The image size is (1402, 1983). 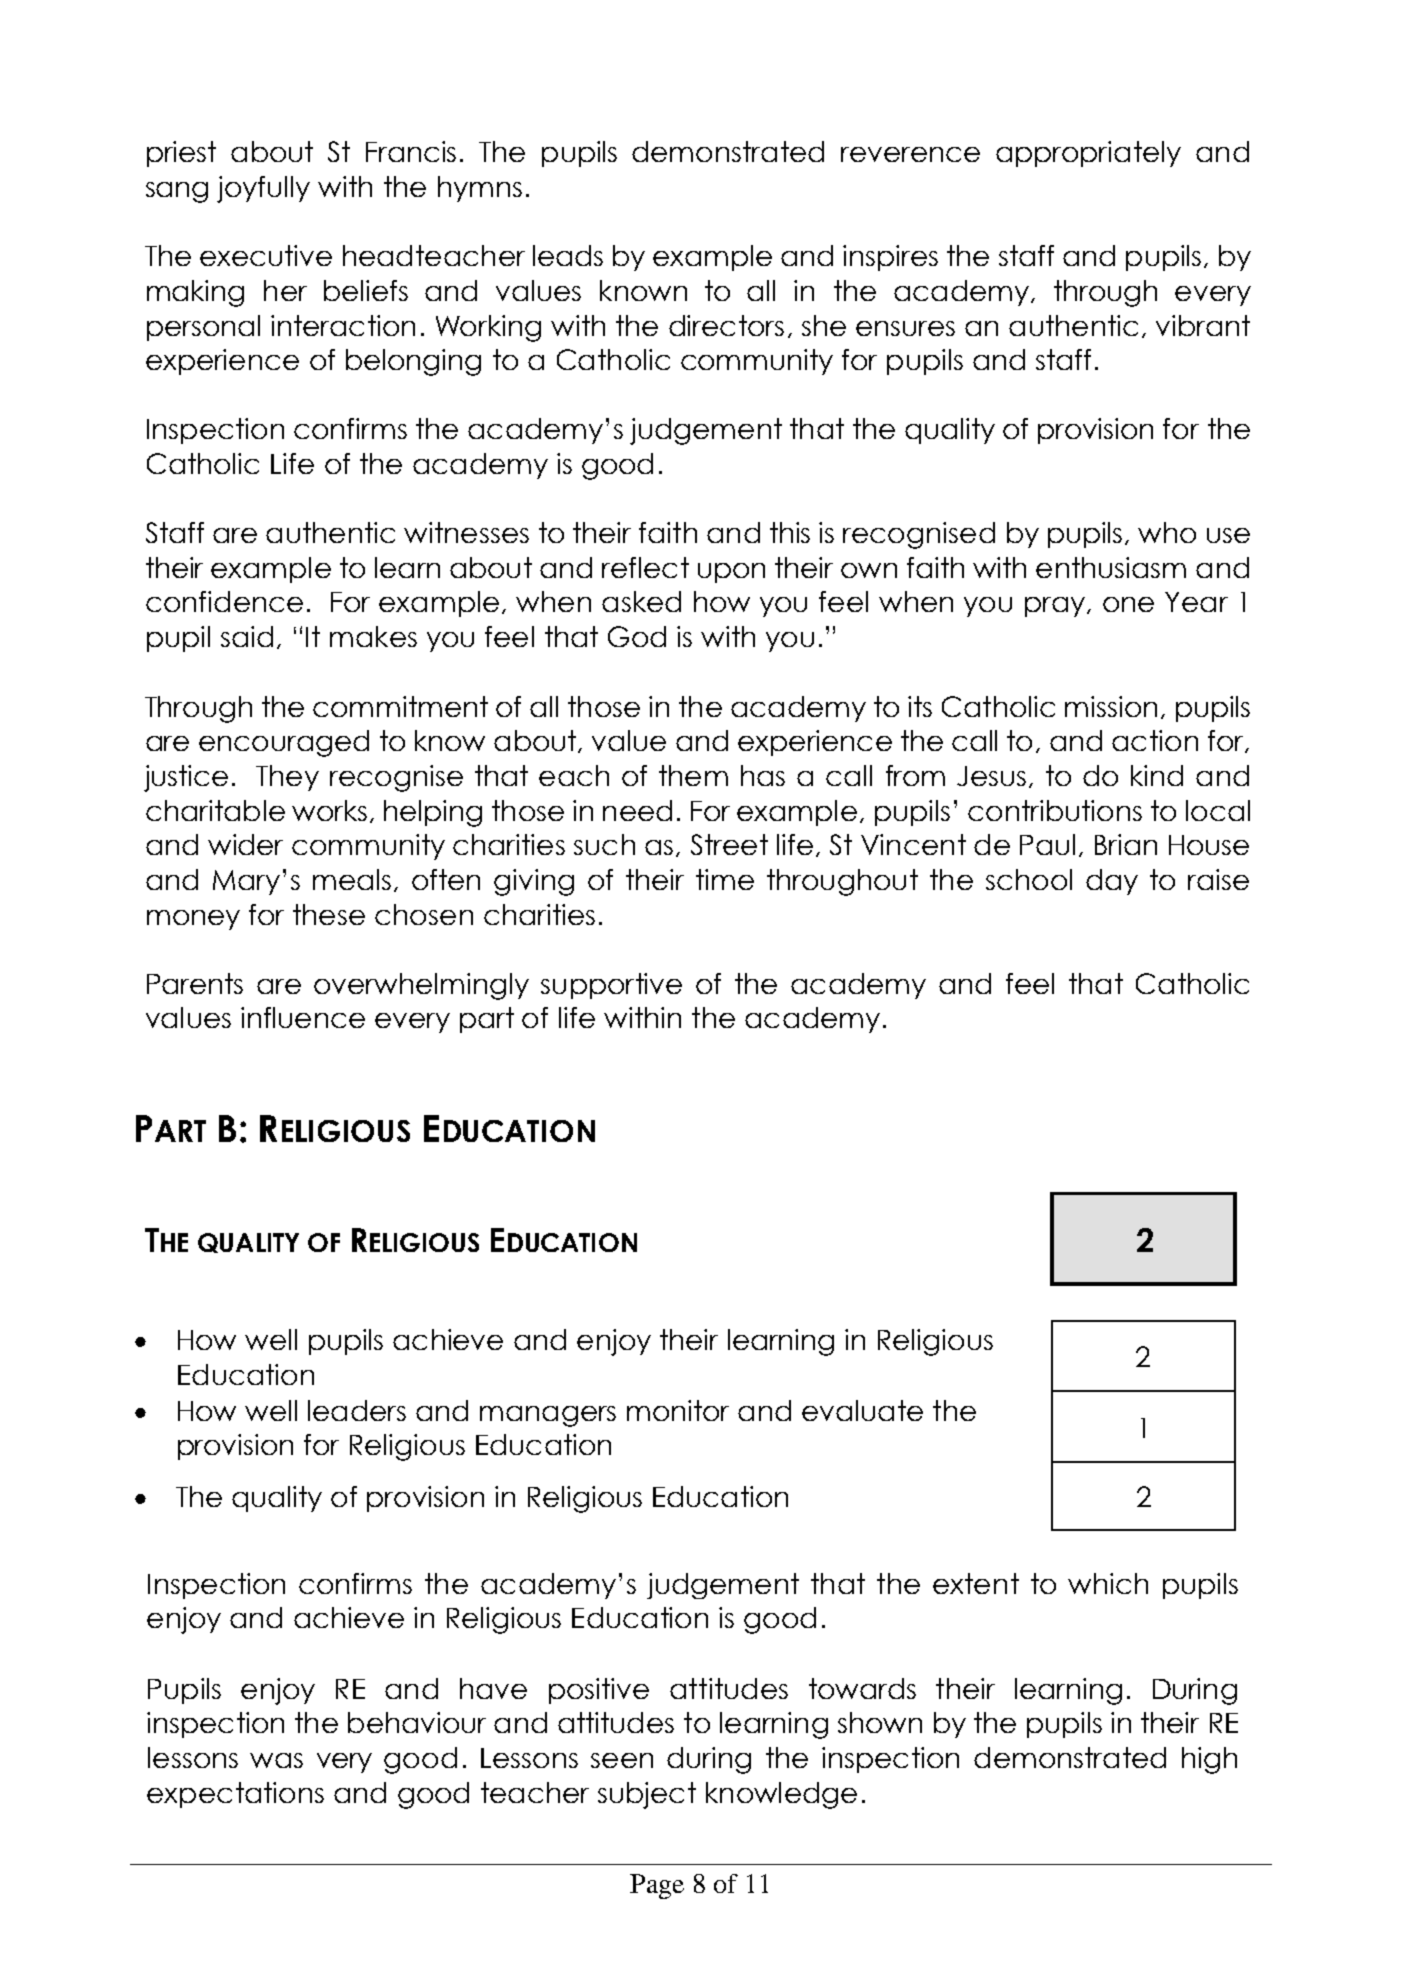 I want to click on said, so click(x=247, y=636).
